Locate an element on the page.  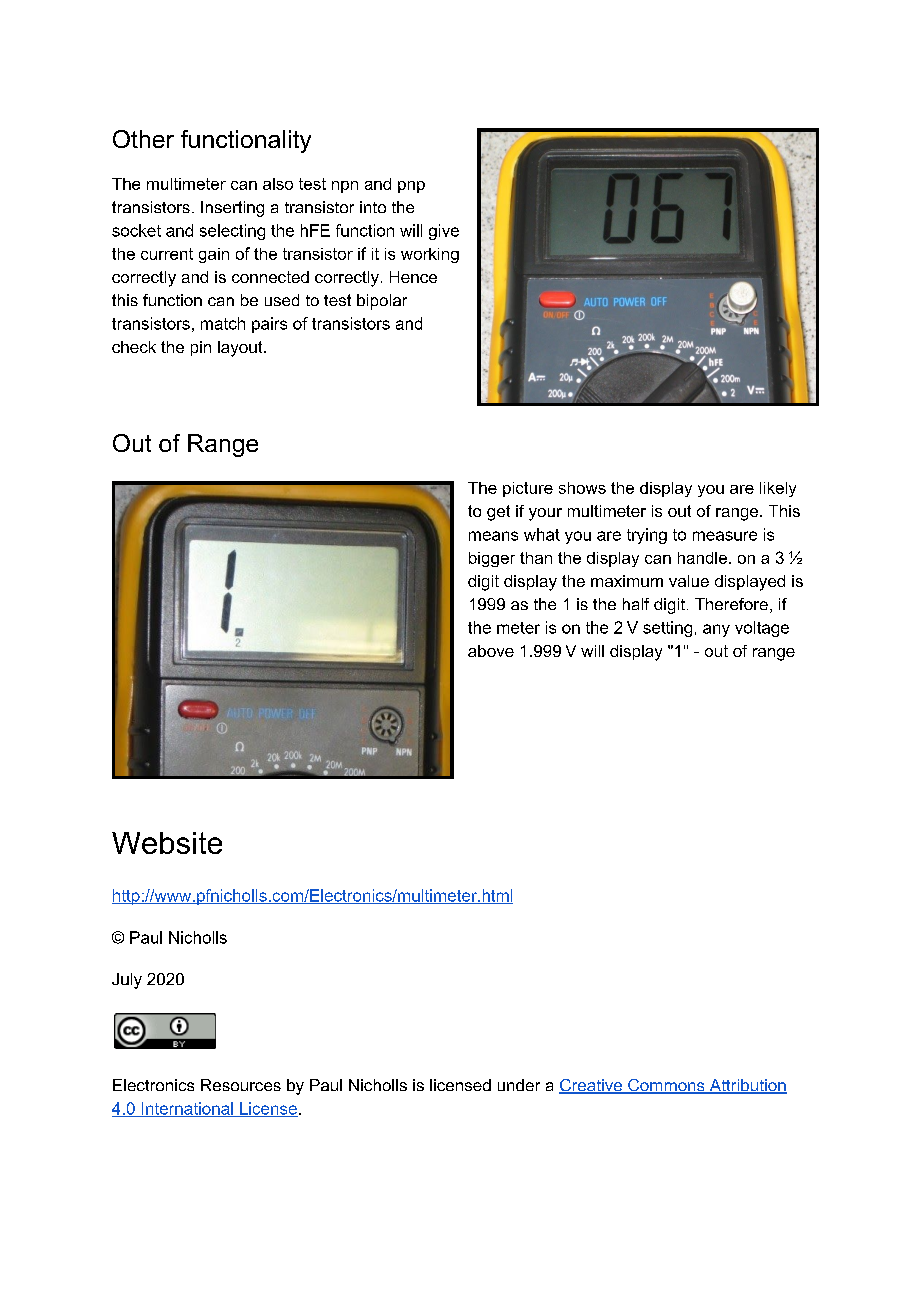
pin is located at coordinates (201, 348).
